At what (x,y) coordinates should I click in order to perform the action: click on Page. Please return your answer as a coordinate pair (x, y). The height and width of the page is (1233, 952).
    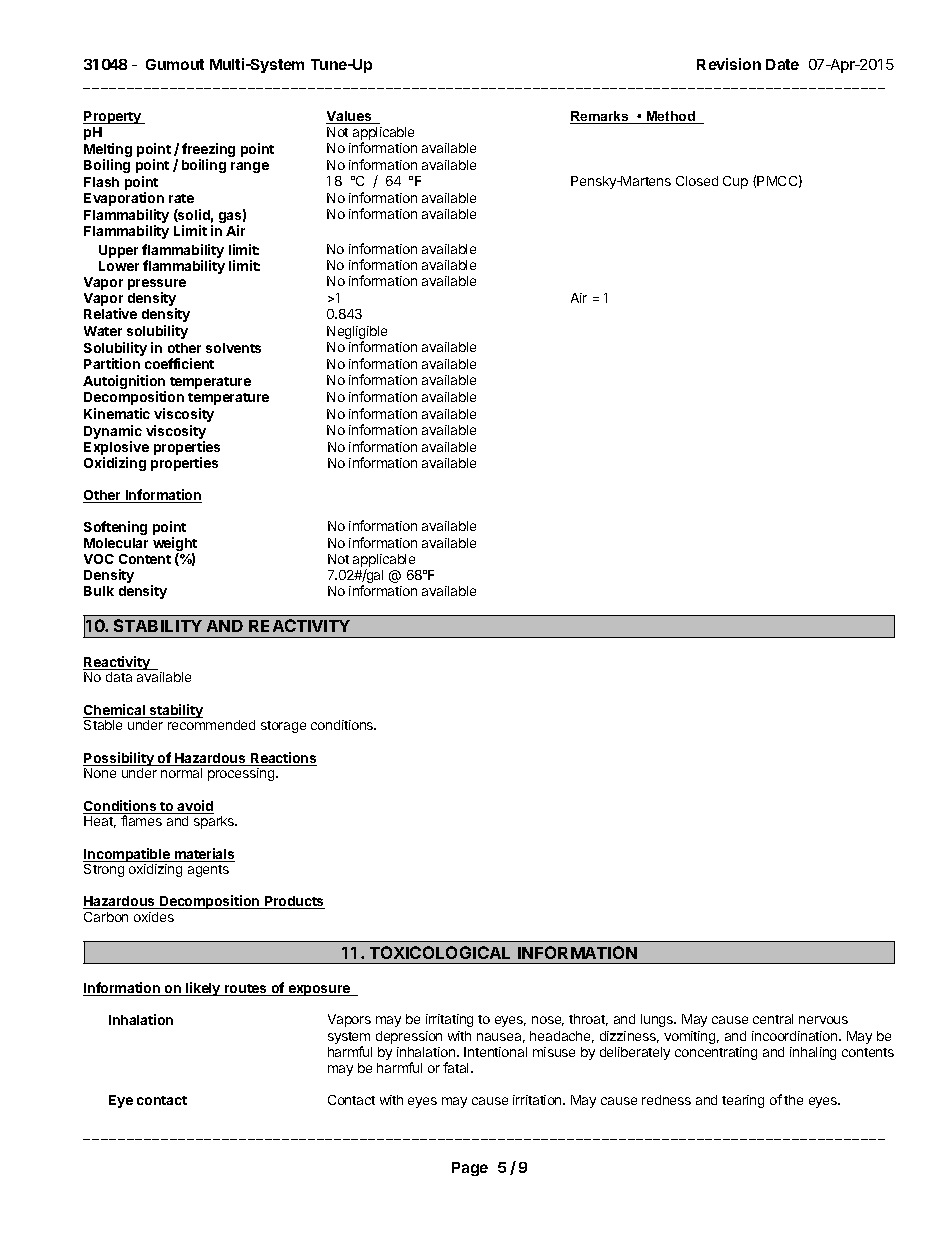
    Looking at the image, I should click on (470, 1169).
